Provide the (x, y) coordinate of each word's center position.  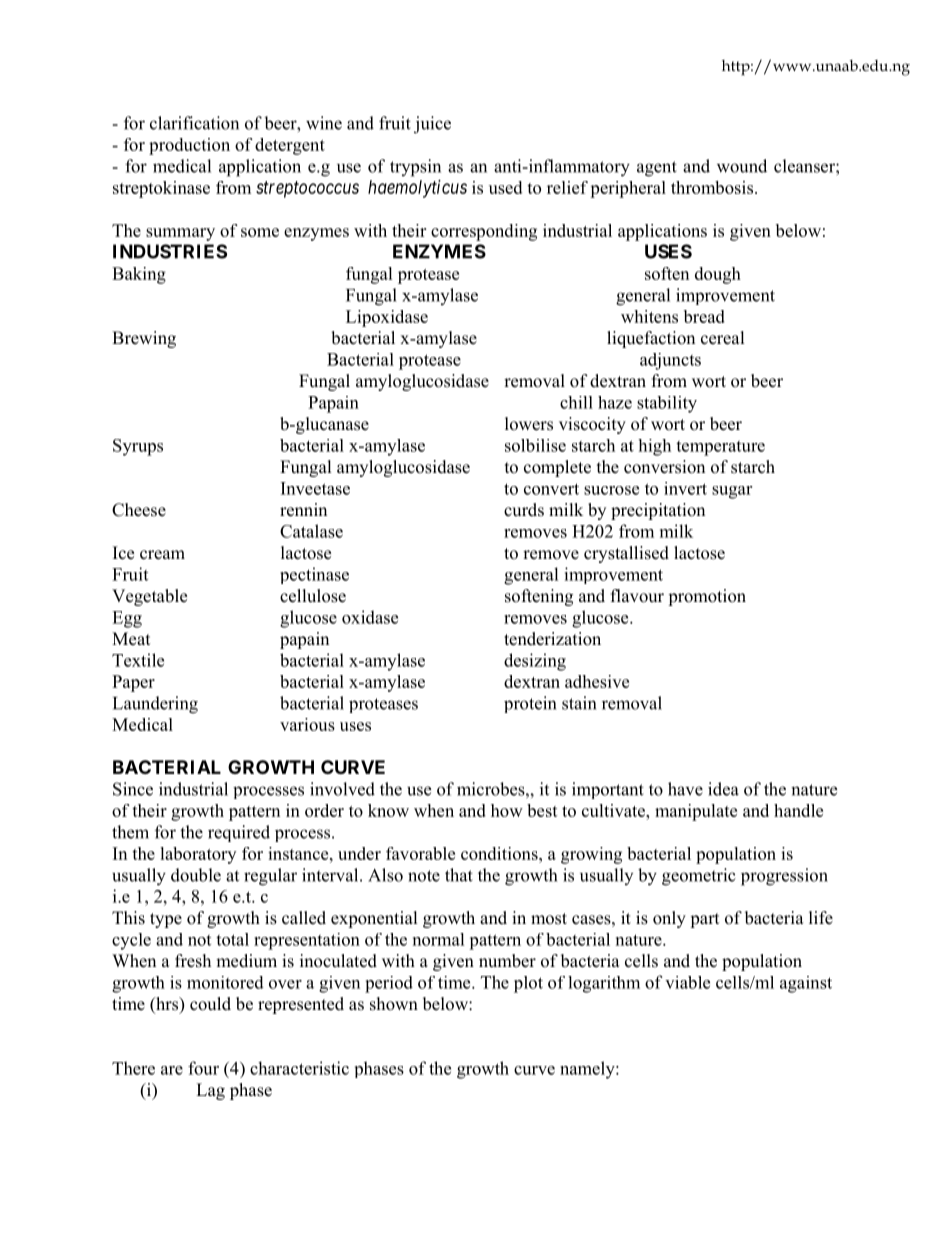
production (189, 146)
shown (394, 1004)
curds (524, 510)
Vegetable (149, 597)
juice (432, 125)
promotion (707, 597)
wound (742, 166)
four (203, 1068)
